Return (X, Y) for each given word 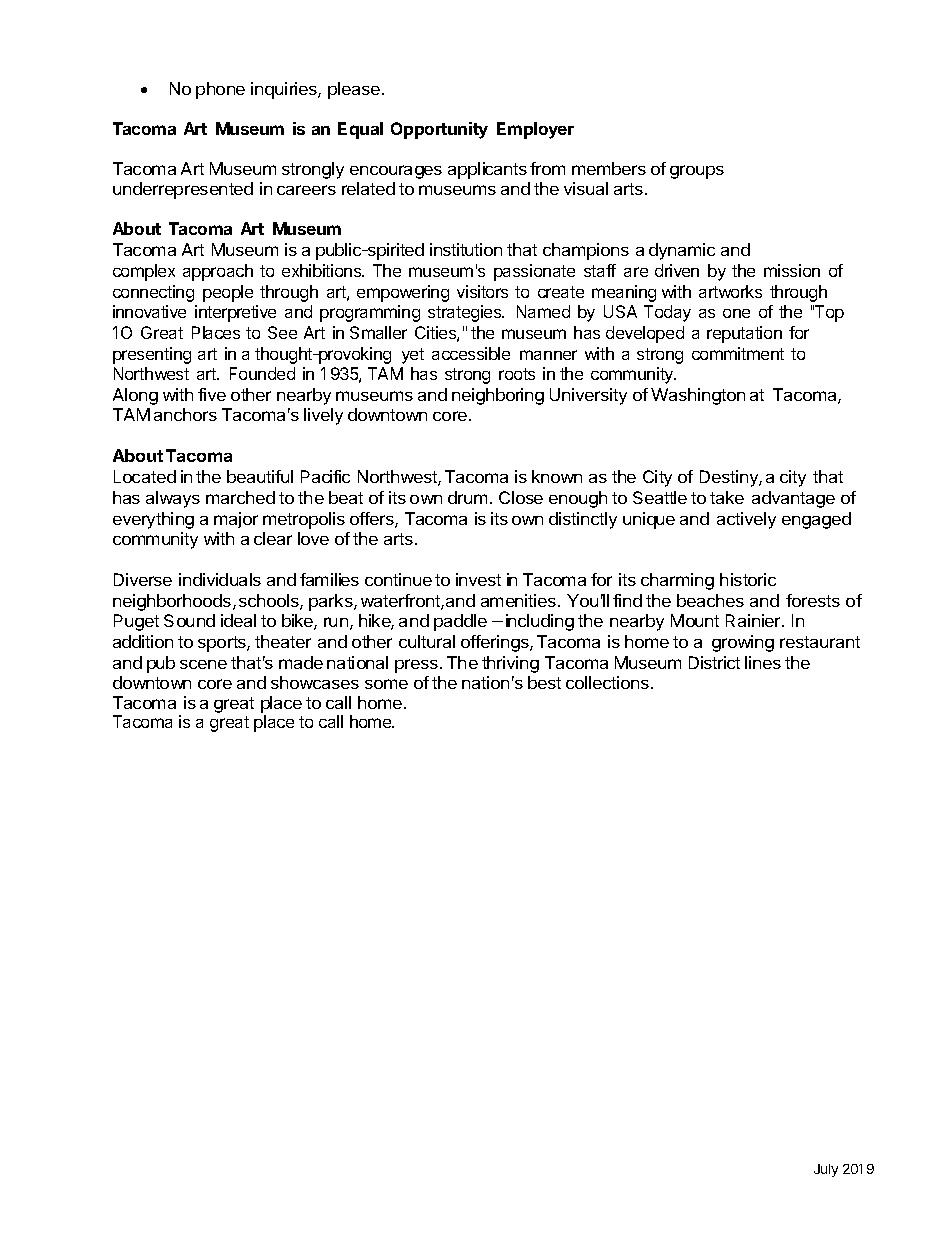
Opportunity (439, 130)
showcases (315, 682)
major (236, 520)
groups (697, 172)
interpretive (235, 313)
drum (467, 497)
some (386, 684)
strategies (466, 313)
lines (763, 662)
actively (746, 520)
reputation (744, 334)
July (826, 1170)
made (301, 662)
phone (220, 90)
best (544, 682)
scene (203, 664)
